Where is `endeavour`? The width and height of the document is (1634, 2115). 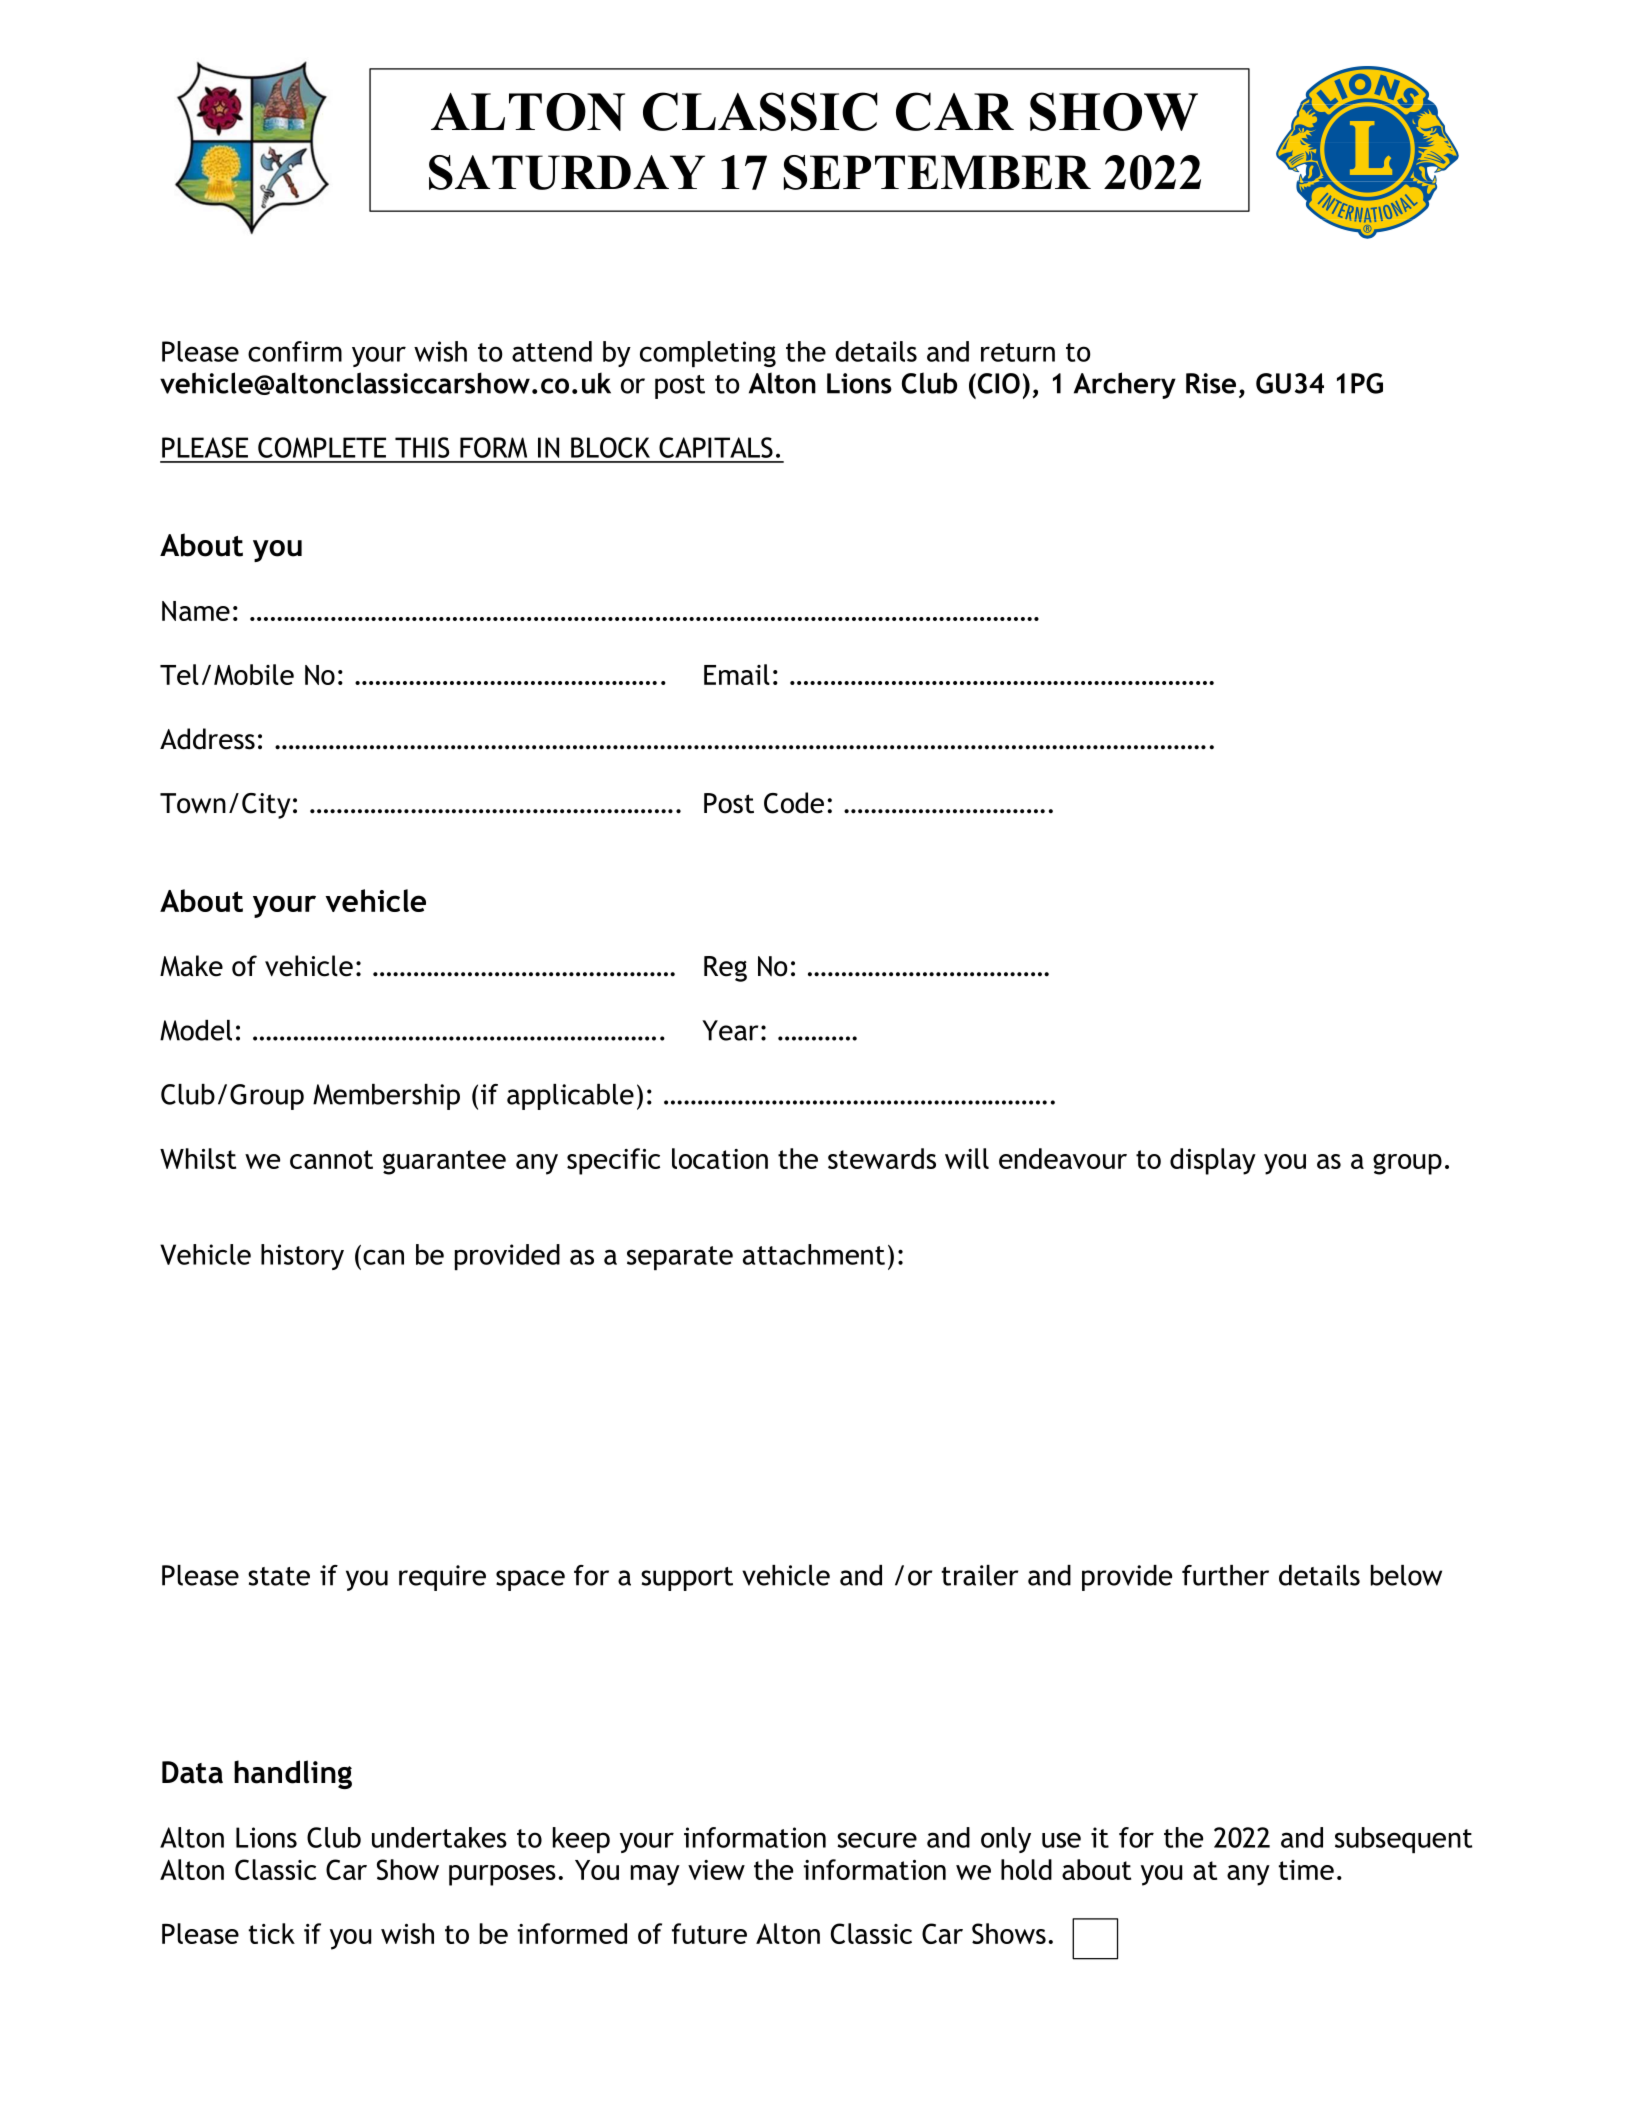
endeavour is located at coordinates (1063, 1158).
